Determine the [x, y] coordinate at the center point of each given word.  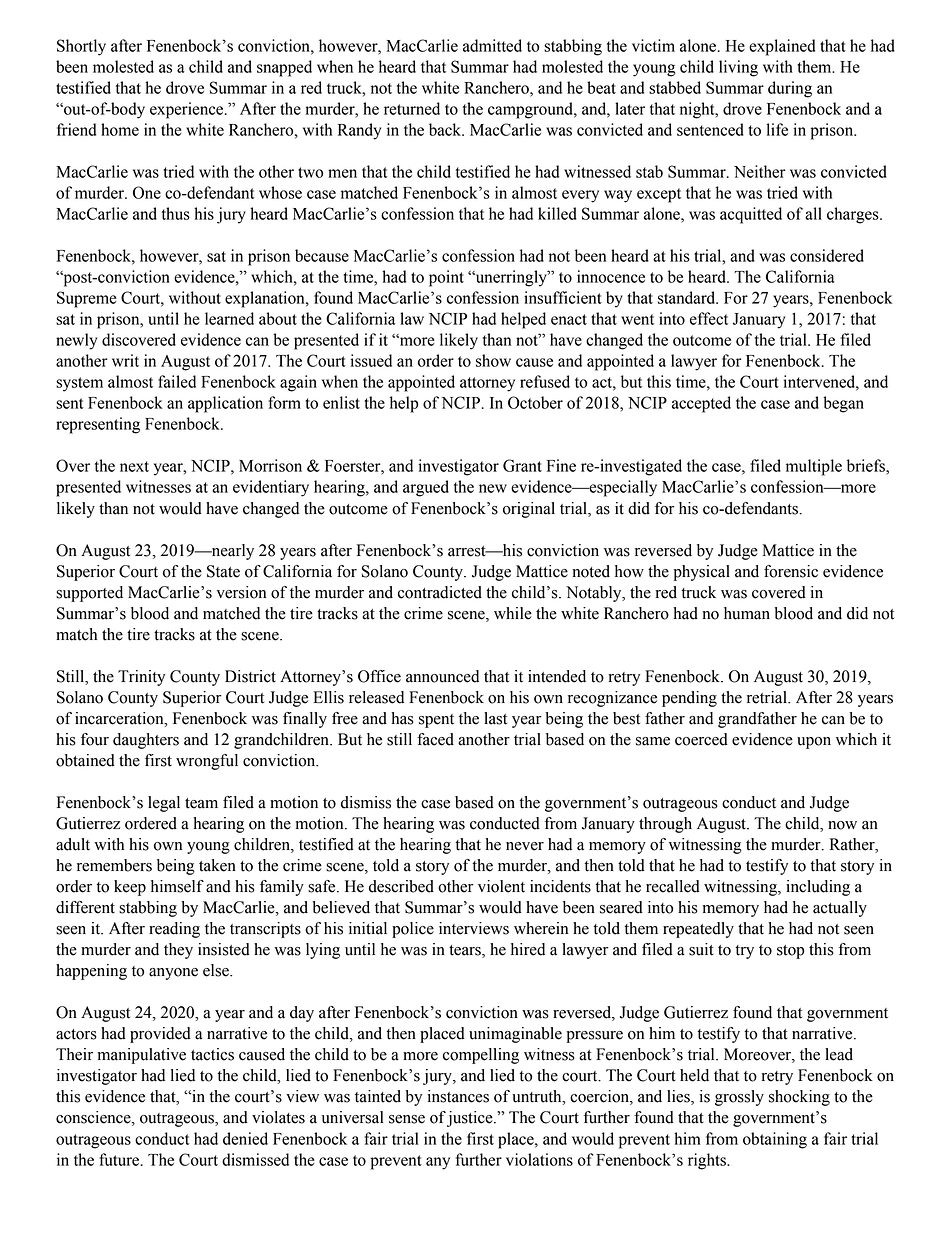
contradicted [440, 592]
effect [709, 318]
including [818, 888]
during [790, 89]
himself [177, 886]
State [223, 571]
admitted [492, 45]
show [493, 360]
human [747, 613]
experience [188, 110]
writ [125, 360]
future [120, 1159]
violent [501, 886]
